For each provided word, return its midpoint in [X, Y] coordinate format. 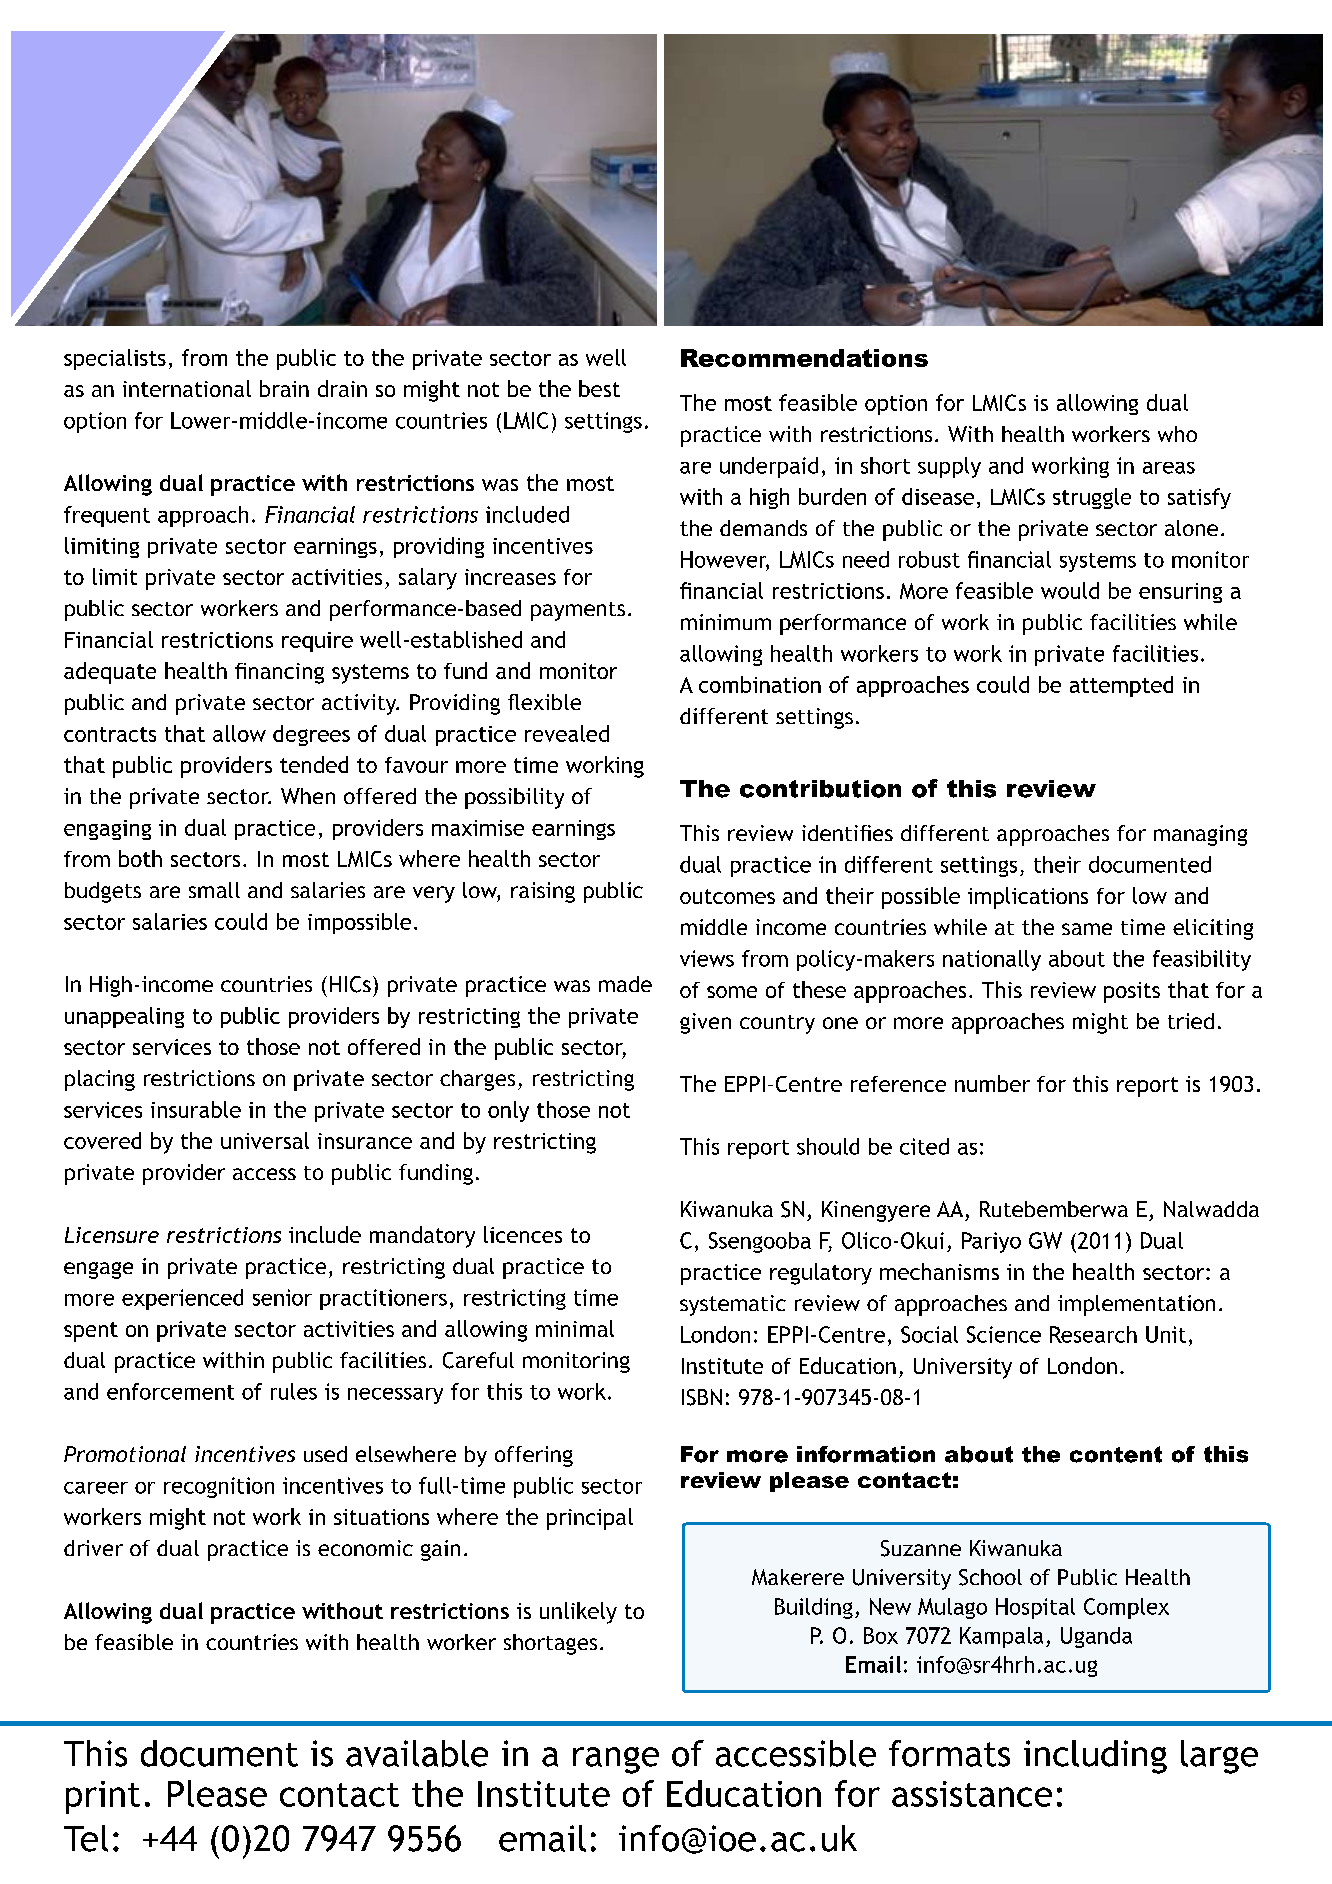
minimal [575, 1328]
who [1177, 434]
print [103, 1797]
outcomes [727, 896]
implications [1028, 898]
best [599, 388]
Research [1093, 1334]
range [616, 1760]
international [187, 388]
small [214, 890]
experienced [182, 1299]
